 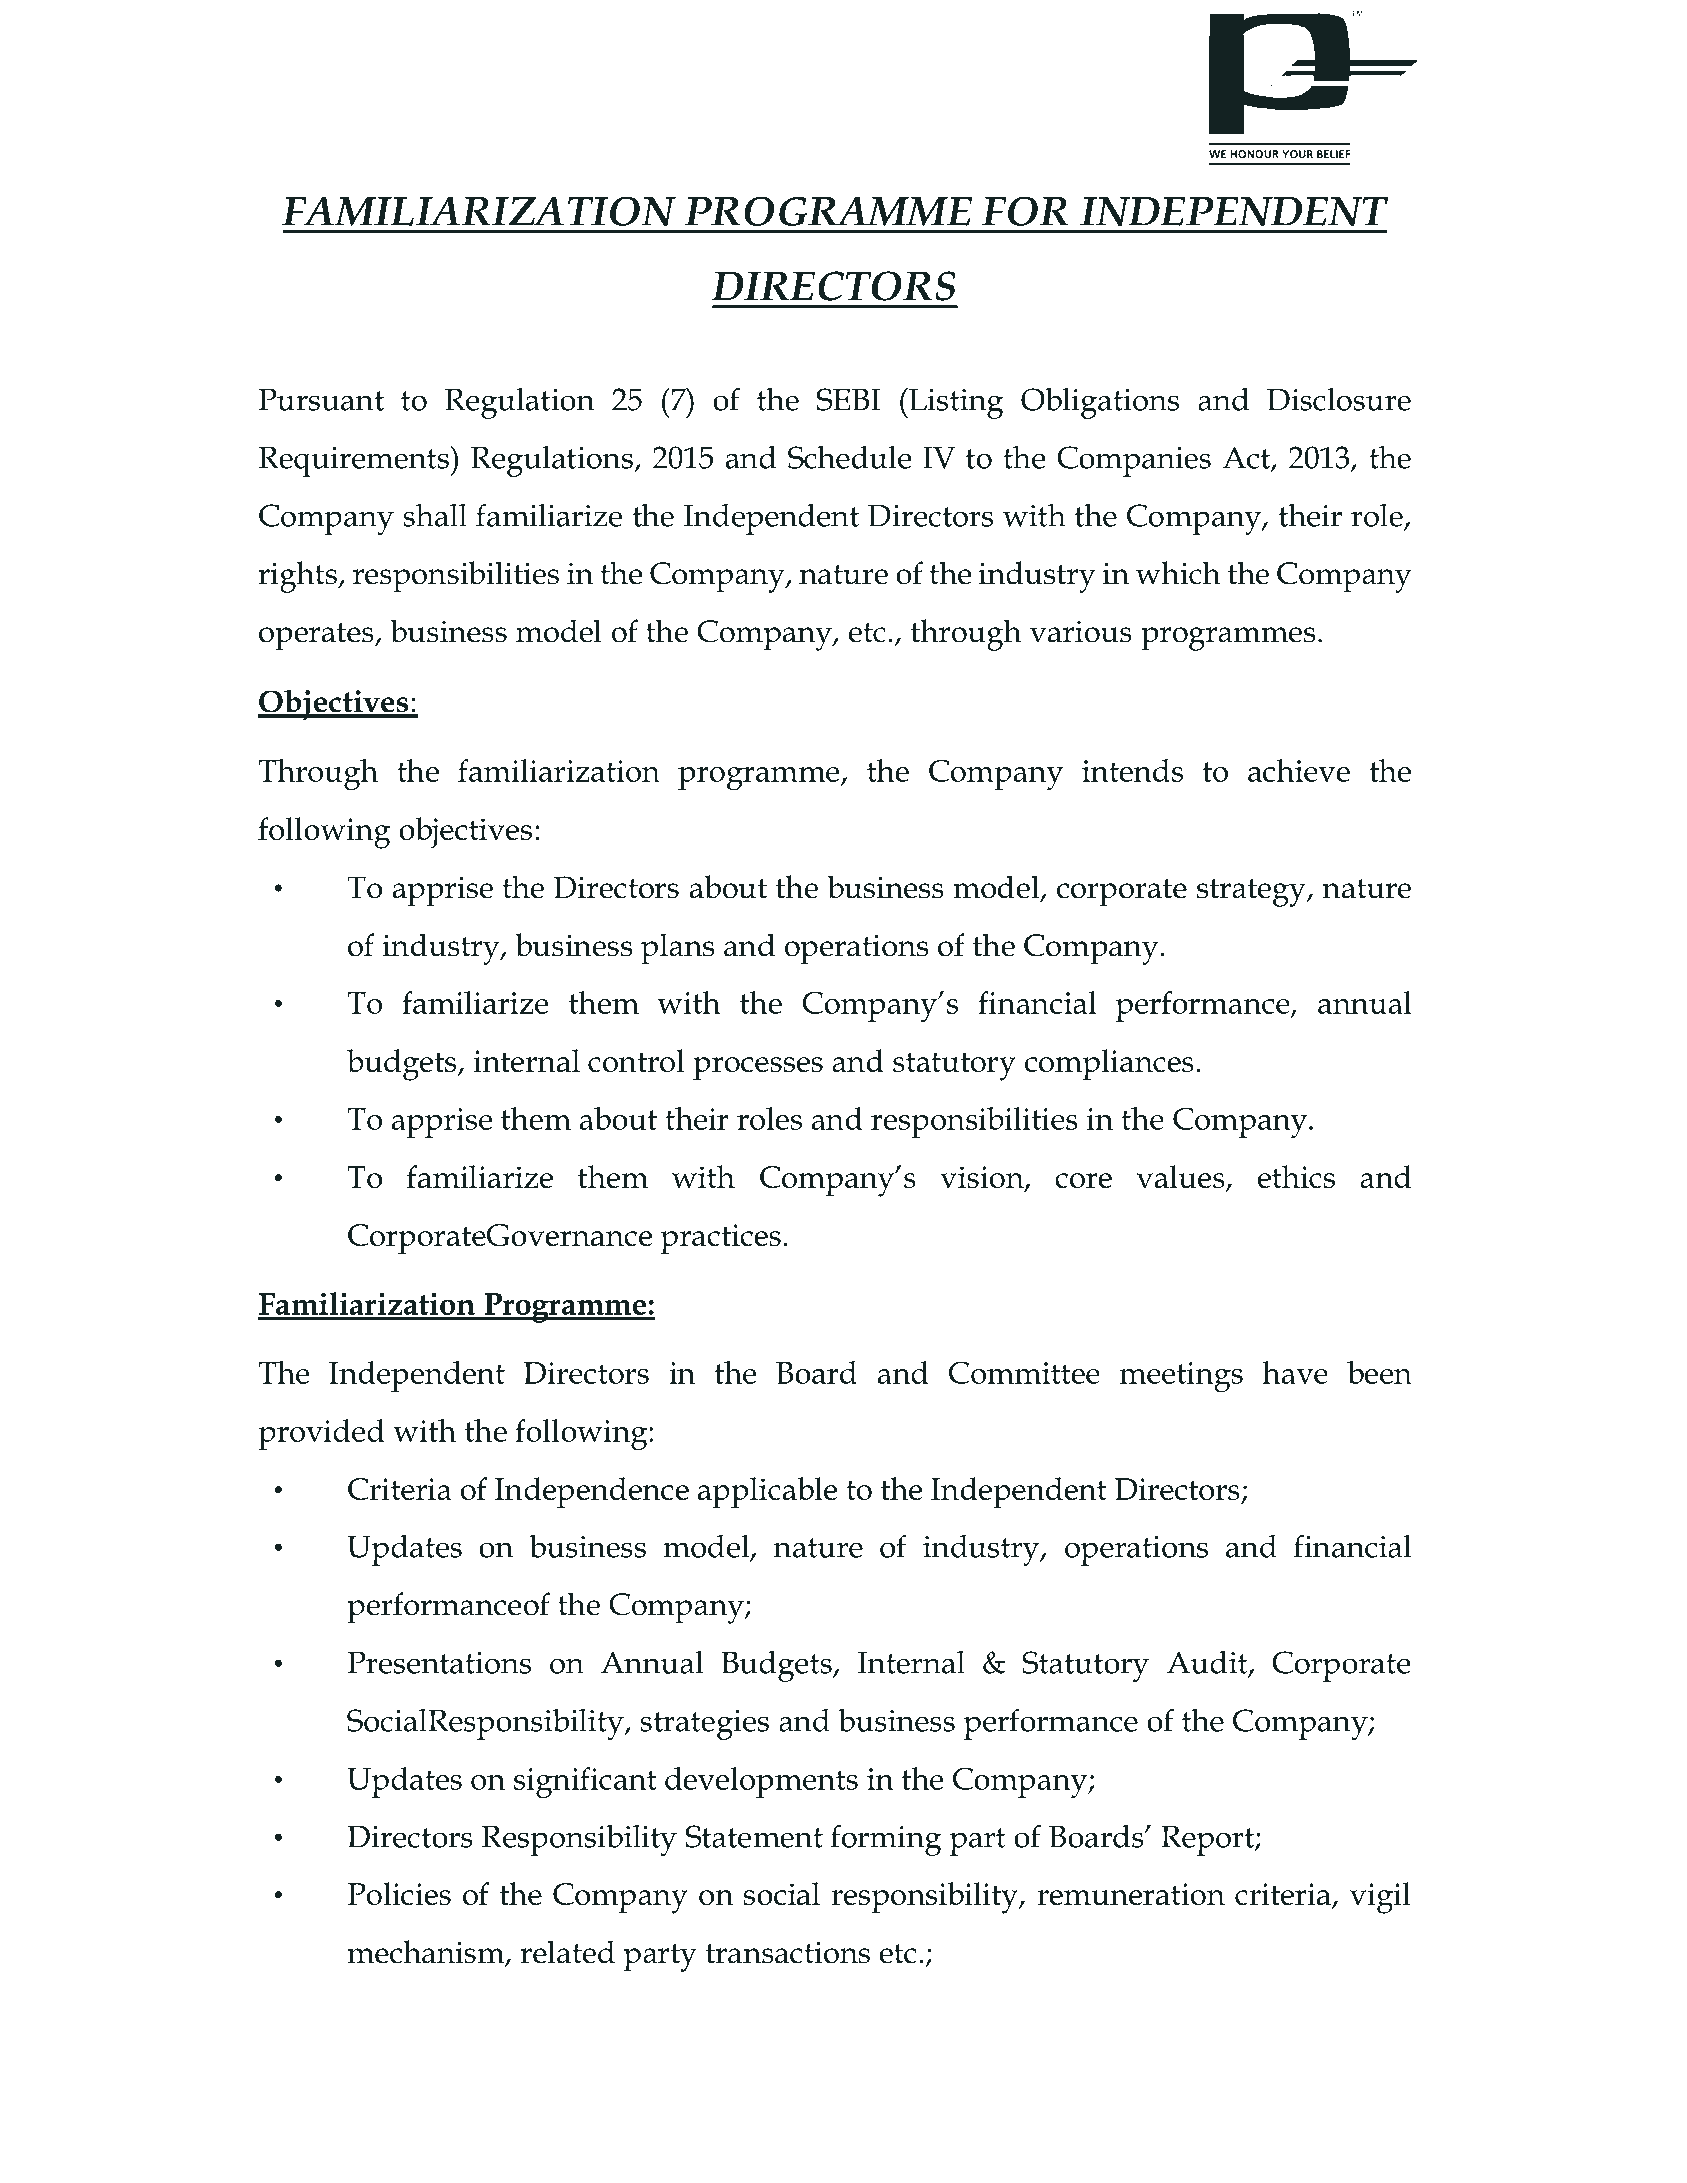 I want to click on control, so click(x=636, y=1060).
